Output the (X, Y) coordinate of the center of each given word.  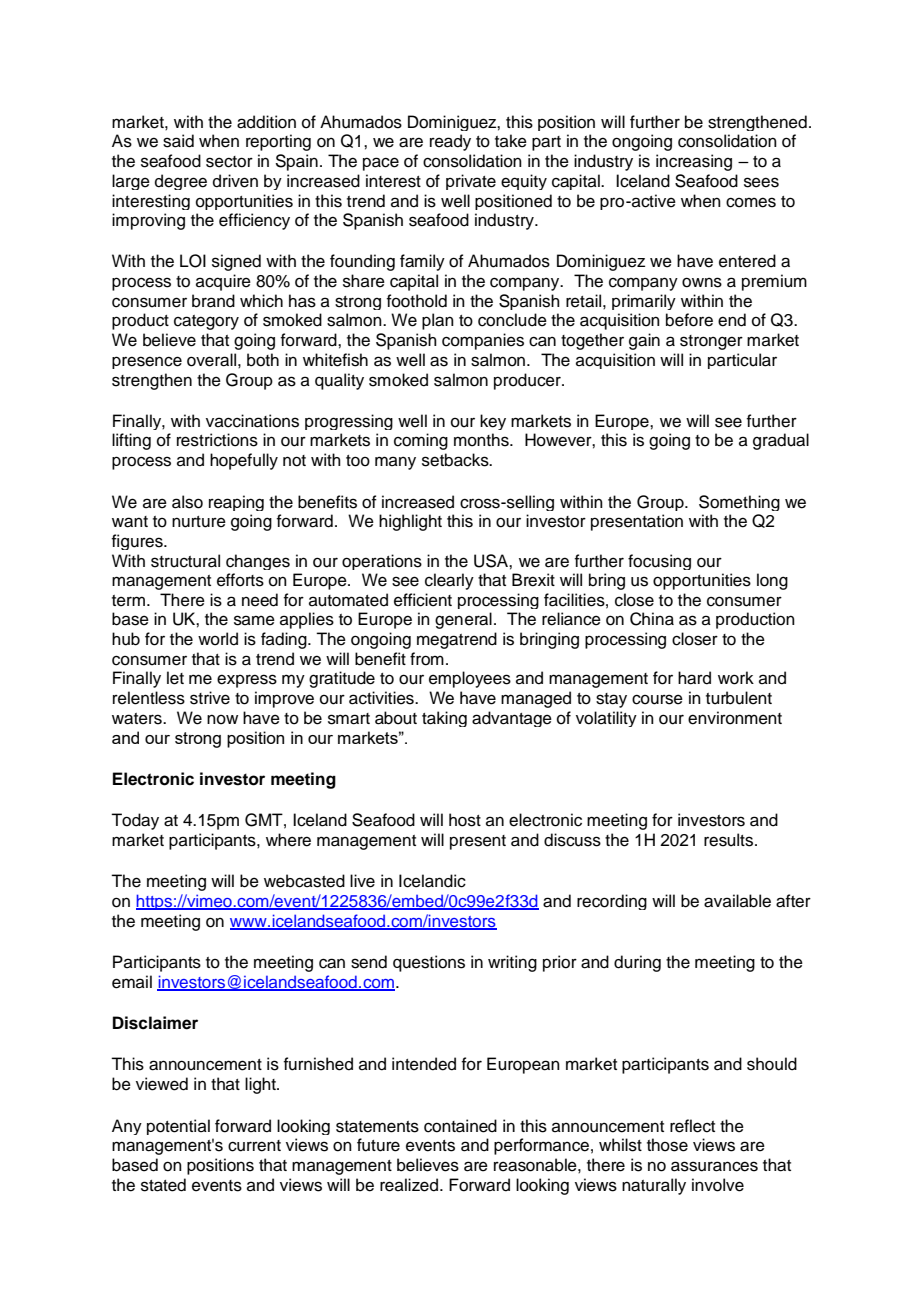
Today (135, 821)
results (730, 840)
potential (178, 1127)
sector (229, 162)
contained (460, 1126)
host (465, 820)
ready (450, 142)
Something (739, 503)
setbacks (456, 460)
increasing (694, 162)
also (187, 502)
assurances (714, 1166)
